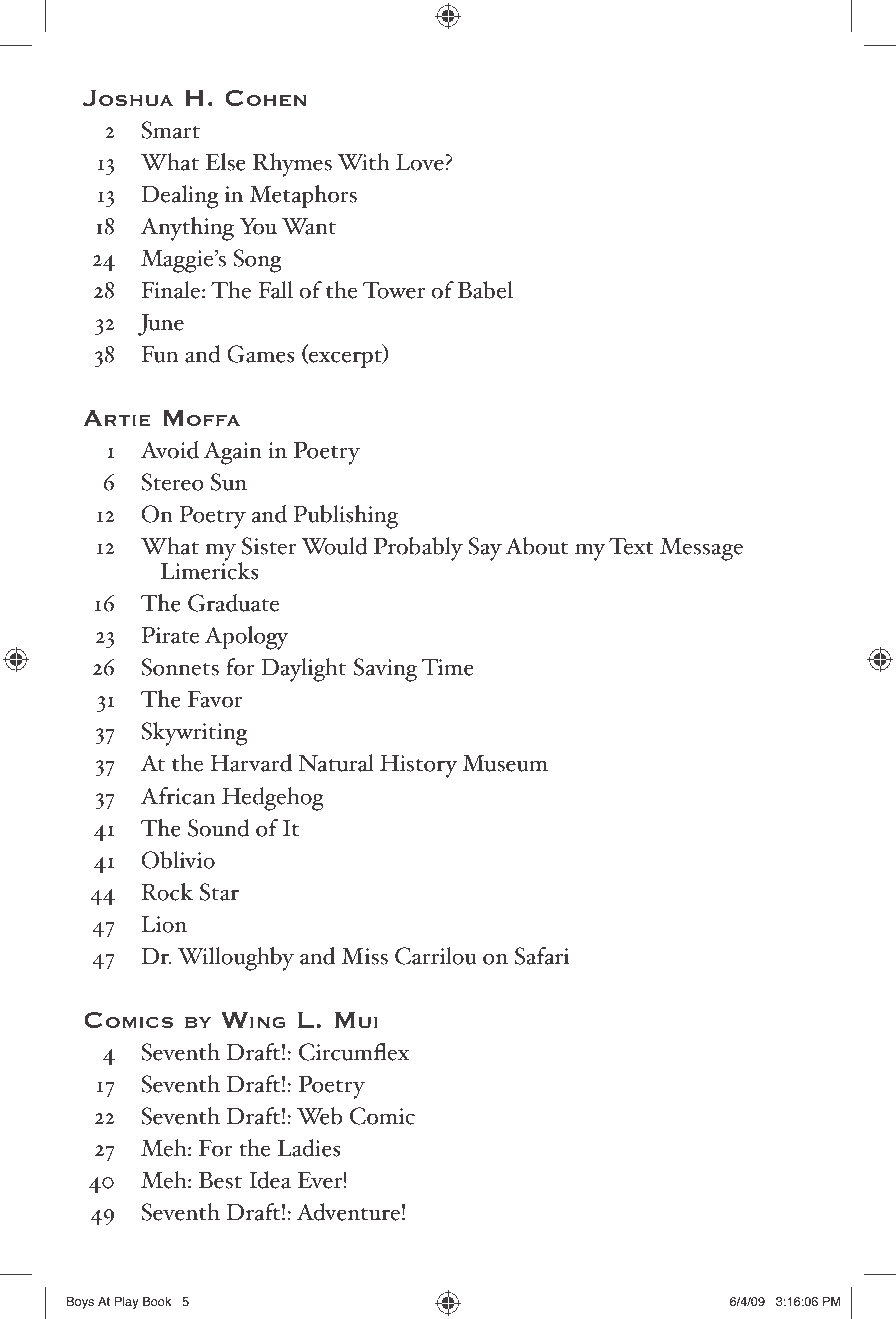 This image has height=1319, width=896. What do you see at coordinates (505, 763) in the image?
I see `Museum` at bounding box center [505, 763].
